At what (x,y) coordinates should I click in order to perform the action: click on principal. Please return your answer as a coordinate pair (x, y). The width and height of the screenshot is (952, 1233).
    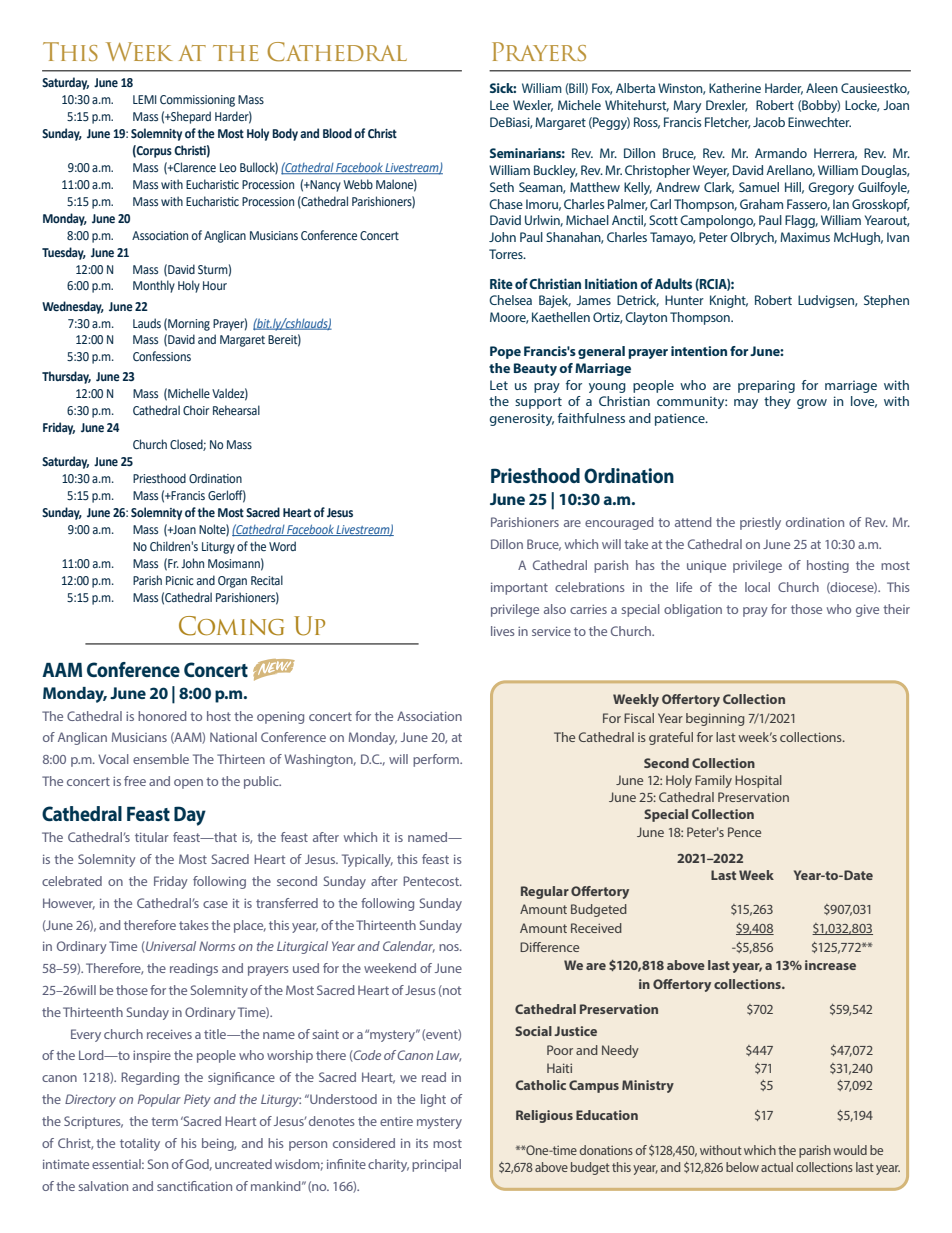
    Looking at the image, I should click on (436, 1165).
